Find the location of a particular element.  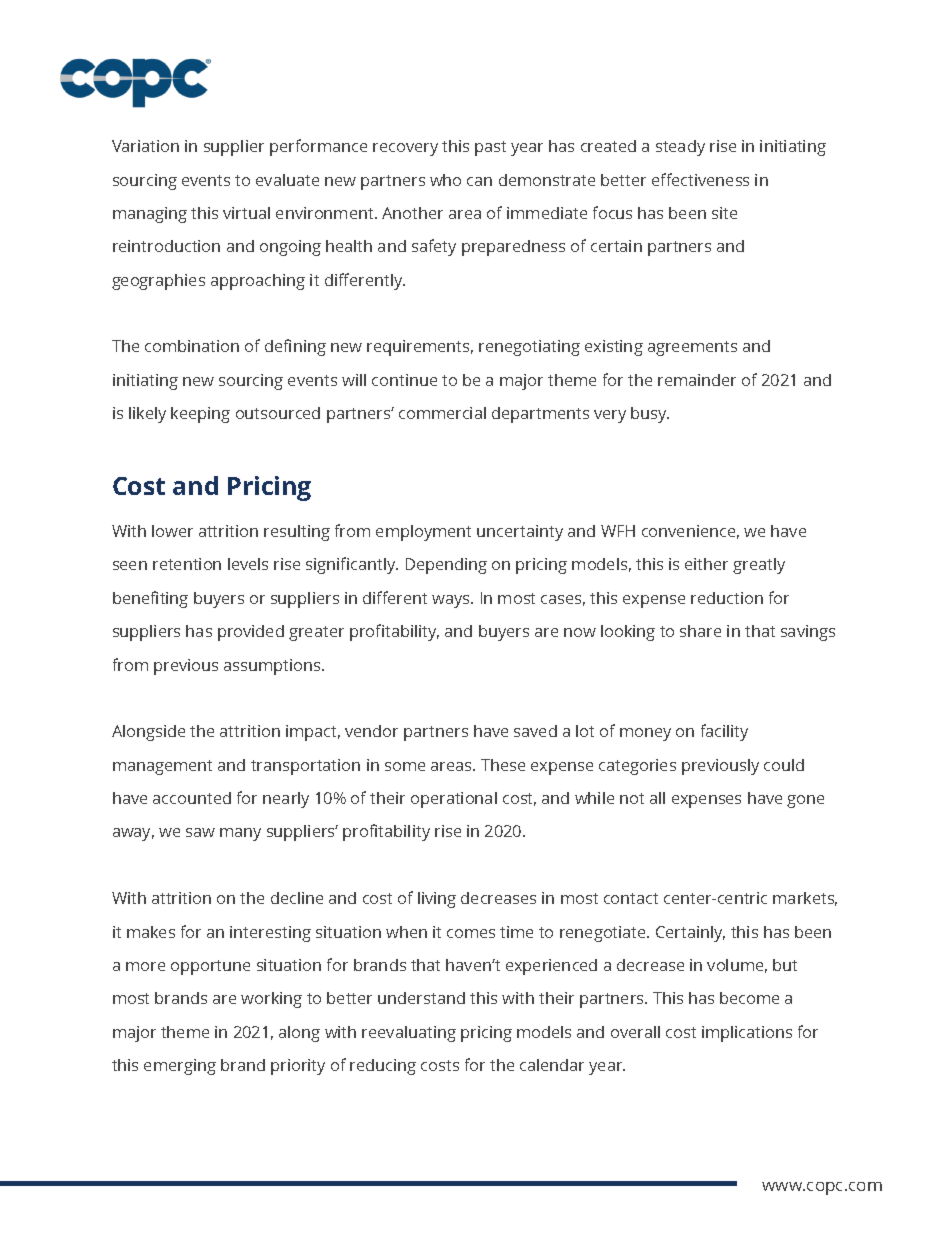

implications is located at coordinates (747, 1034).
